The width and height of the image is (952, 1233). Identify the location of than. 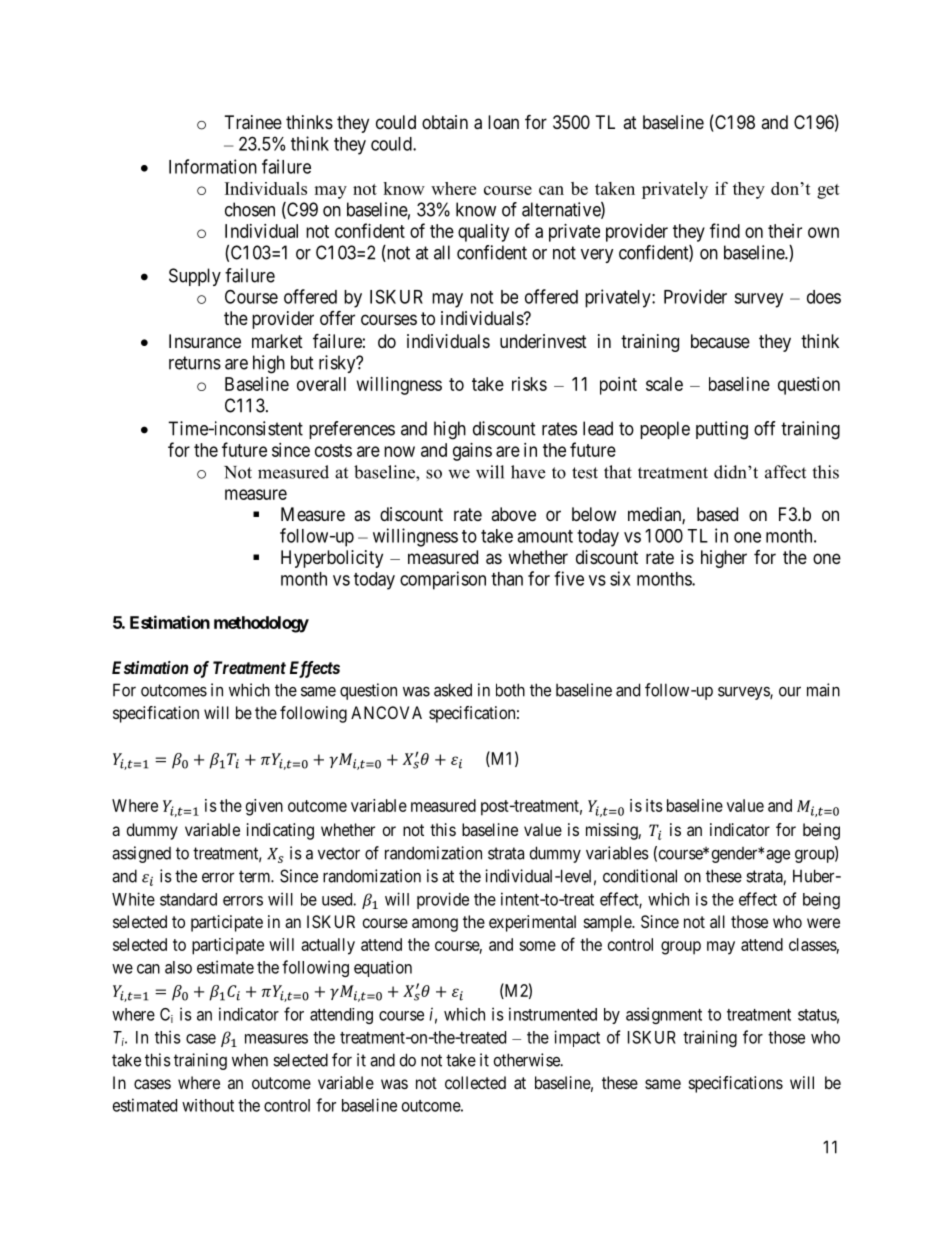
(507, 579).
